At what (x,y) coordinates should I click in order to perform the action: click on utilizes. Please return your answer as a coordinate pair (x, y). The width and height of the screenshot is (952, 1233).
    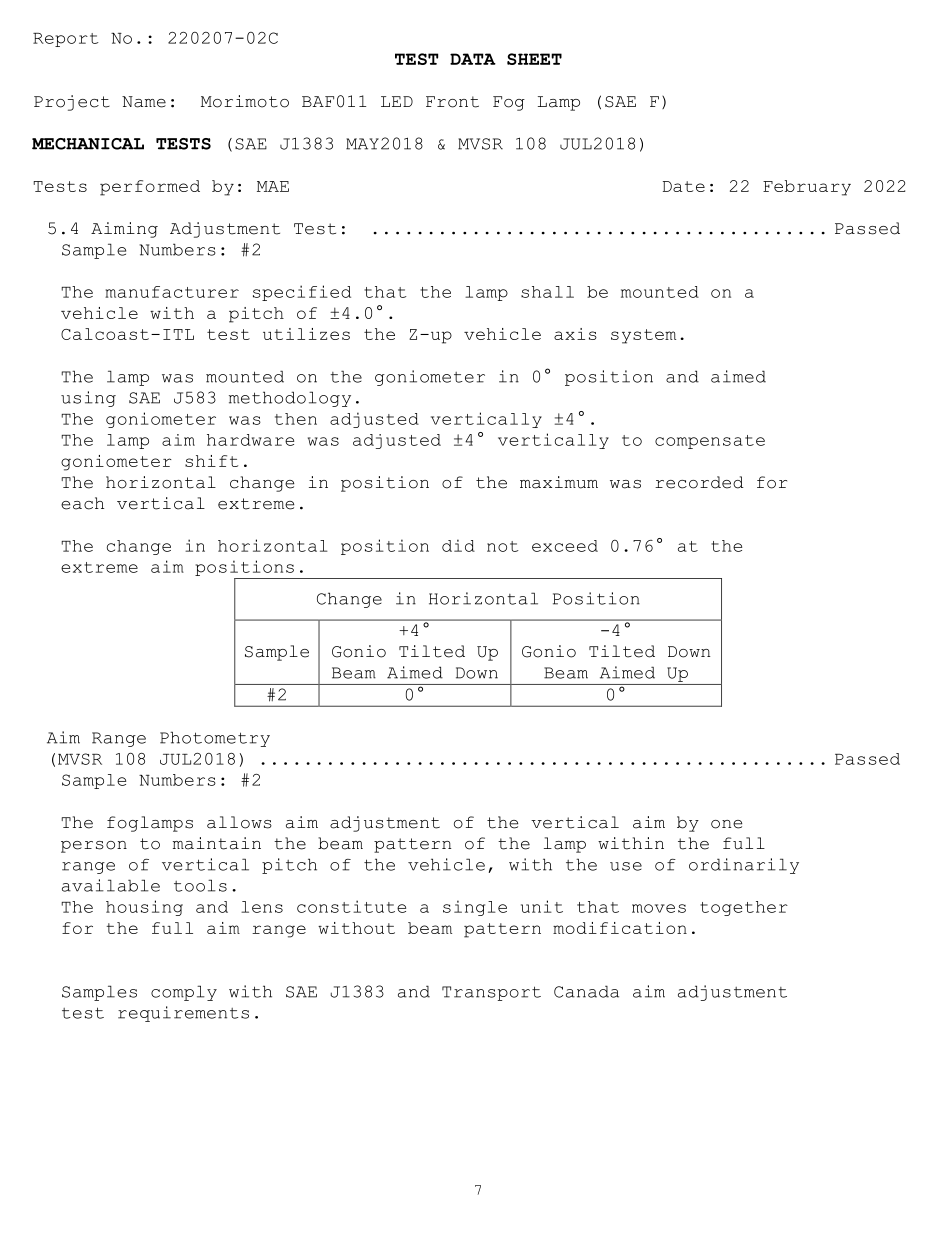
    Looking at the image, I should click on (306, 334).
